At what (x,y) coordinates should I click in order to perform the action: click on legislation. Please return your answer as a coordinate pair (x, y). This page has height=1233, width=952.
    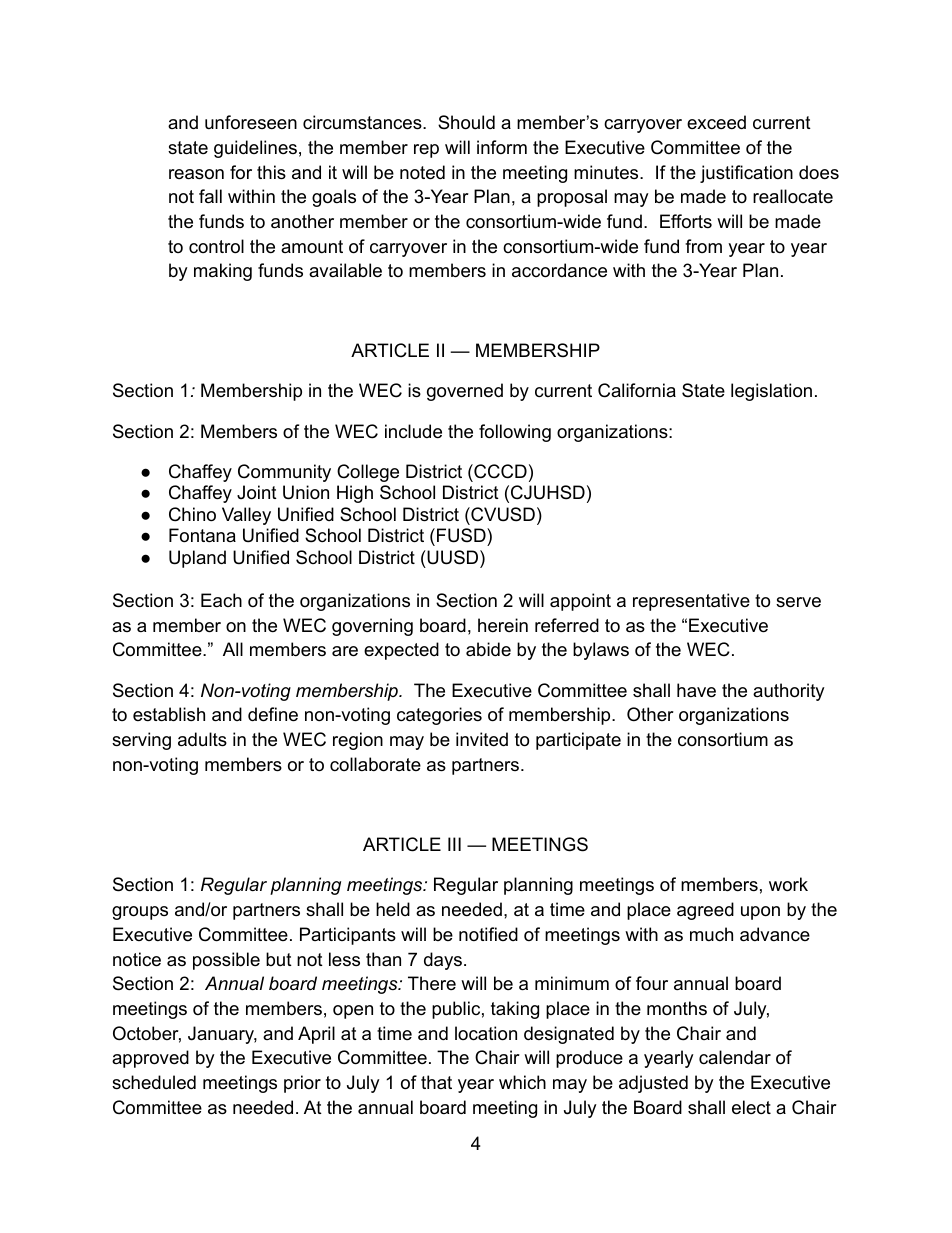
    Looking at the image, I should click on (771, 392).
